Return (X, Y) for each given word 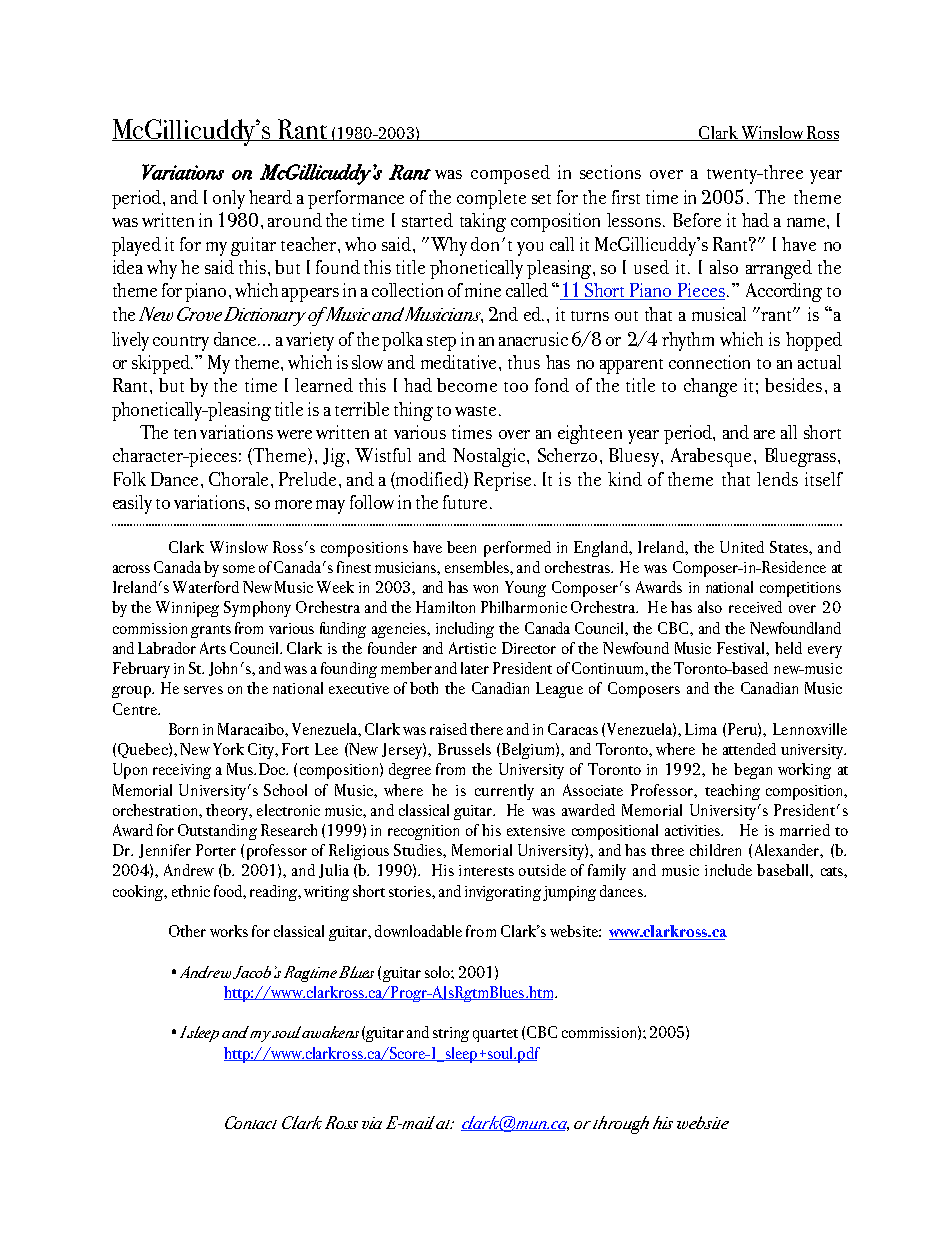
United (742, 547)
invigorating (503, 893)
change (710, 387)
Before (697, 220)
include (728, 870)
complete (491, 199)
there (486, 729)
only (229, 199)
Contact (251, 1122)
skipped (162, 364)
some (239, 569)
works (229, 931)
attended (749, 749)
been (461, 547)
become (467, 385)
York (228, 749)
